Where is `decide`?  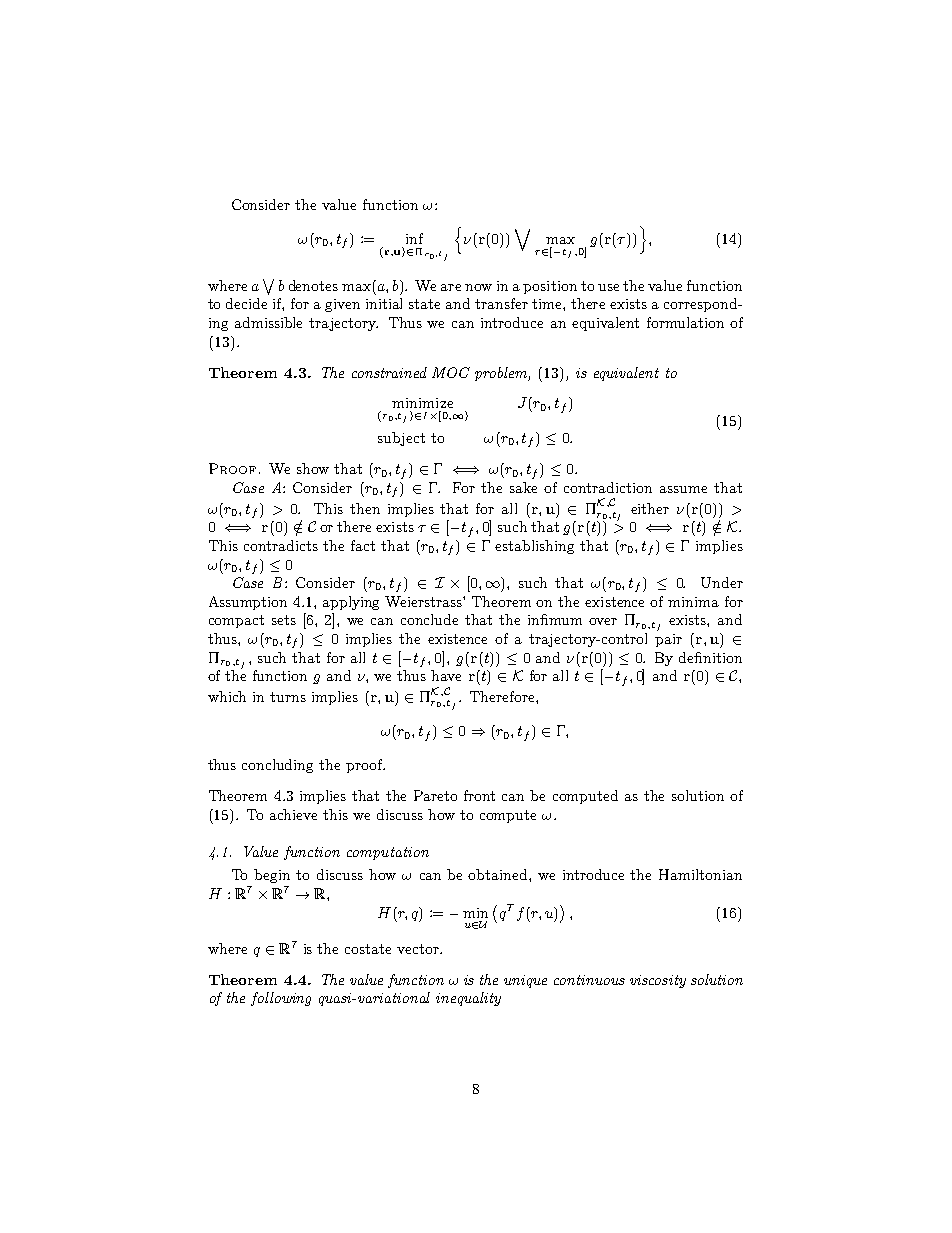 decide is located at coordinates (246, 303).
